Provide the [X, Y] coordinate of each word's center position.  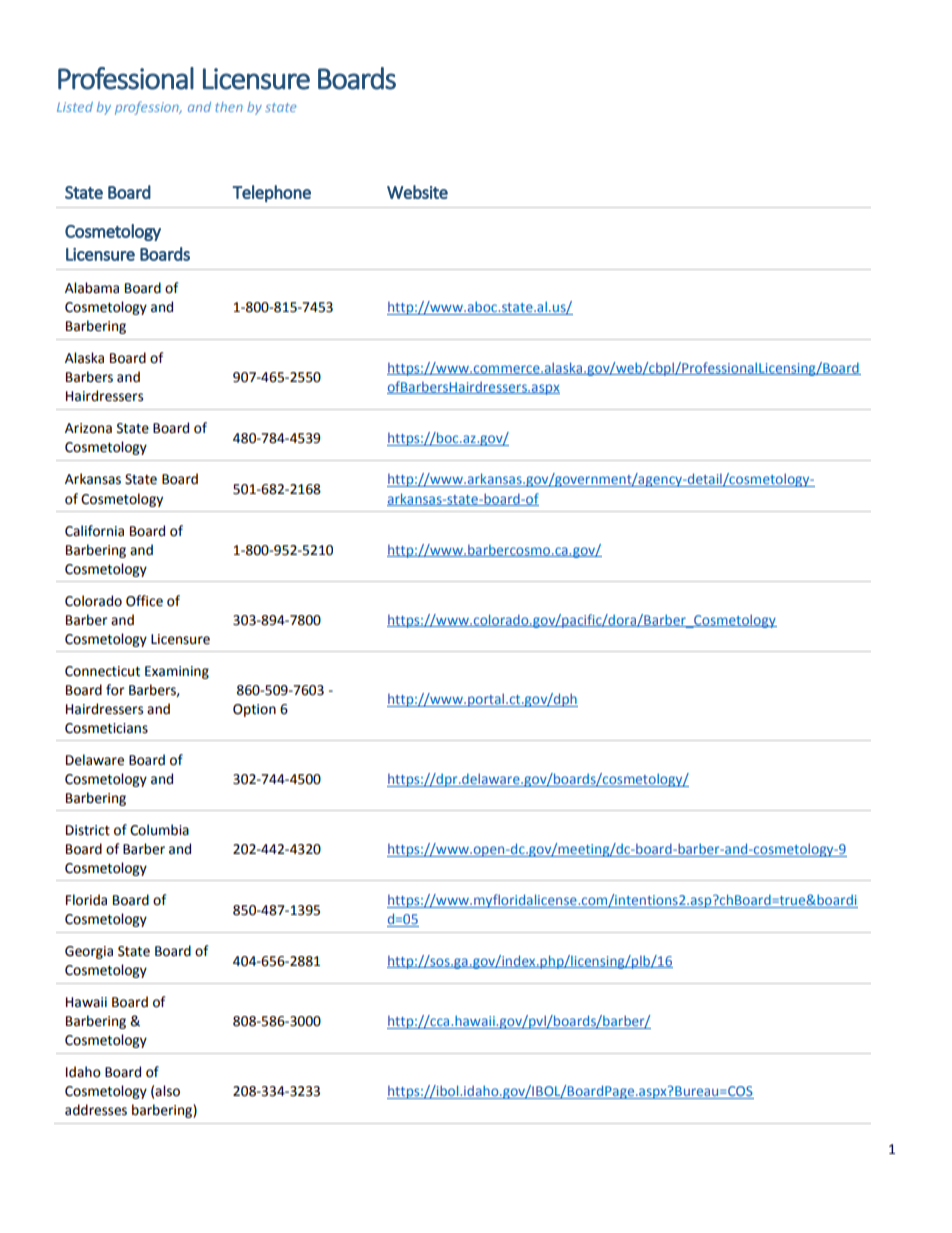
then [229, 107]
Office [144, 601]
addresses [96, 1110]
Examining [177, 672]
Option [254, 710]
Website [417, 192]
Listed [75, 107]
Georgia [89, 952]
